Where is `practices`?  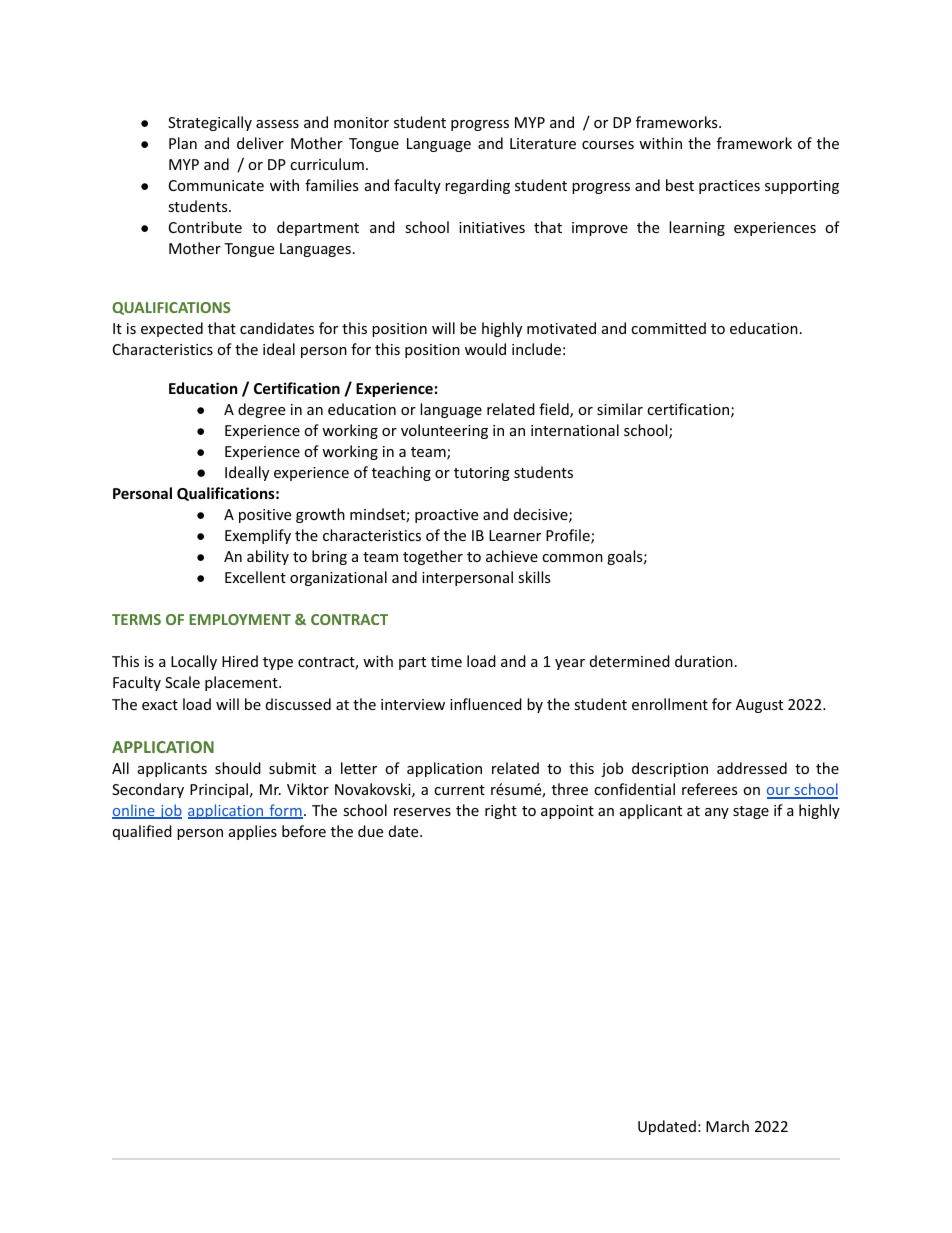 practices is located at coordinates (729, 187).
